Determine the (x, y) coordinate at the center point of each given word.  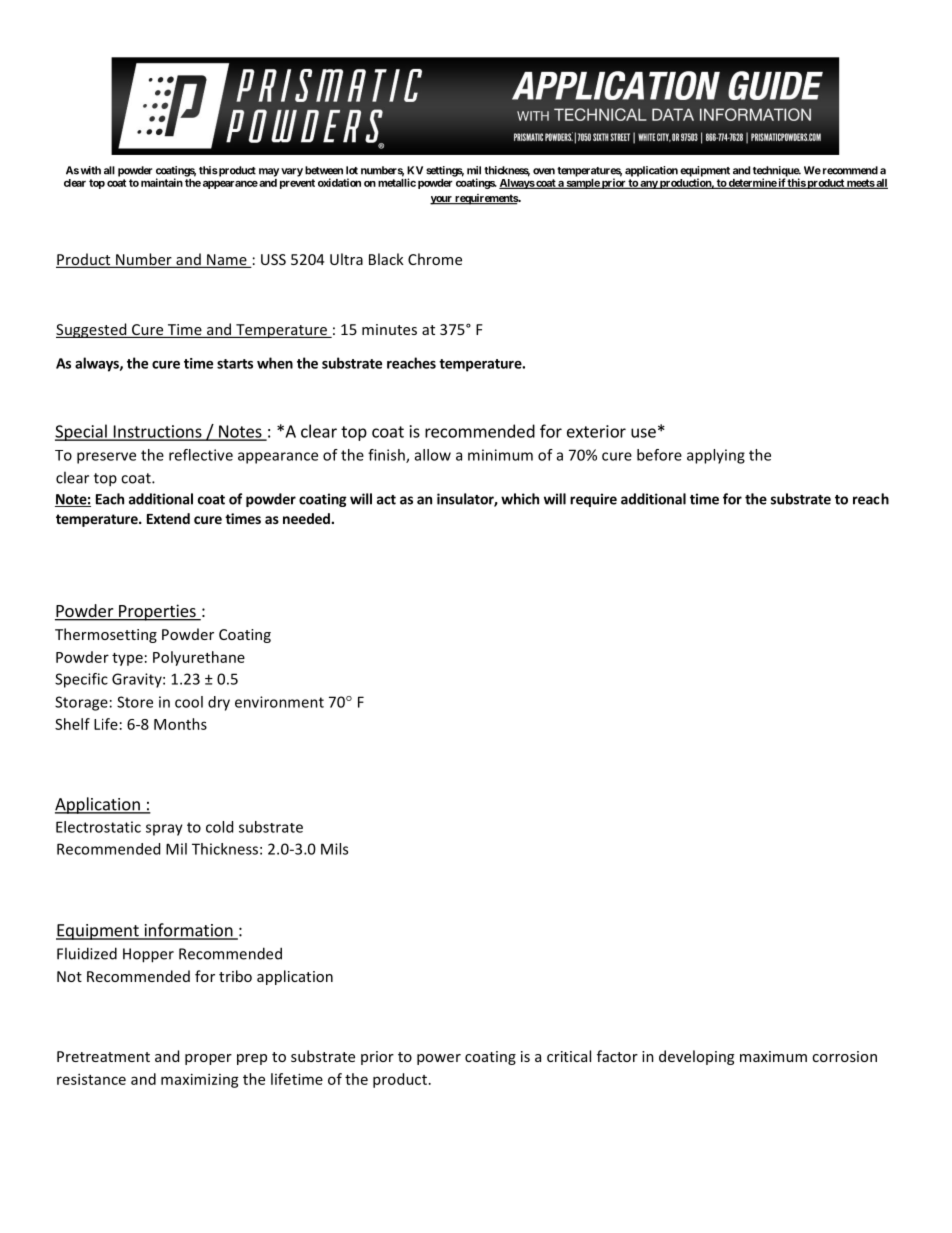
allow (433, 455)
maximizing (200, 1080)
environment (279, 702)
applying (716, 456)
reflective (201, 455)
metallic (397, 182)
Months (180, 724)
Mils (334, 849)
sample (582, 184)
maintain (162, 182)
